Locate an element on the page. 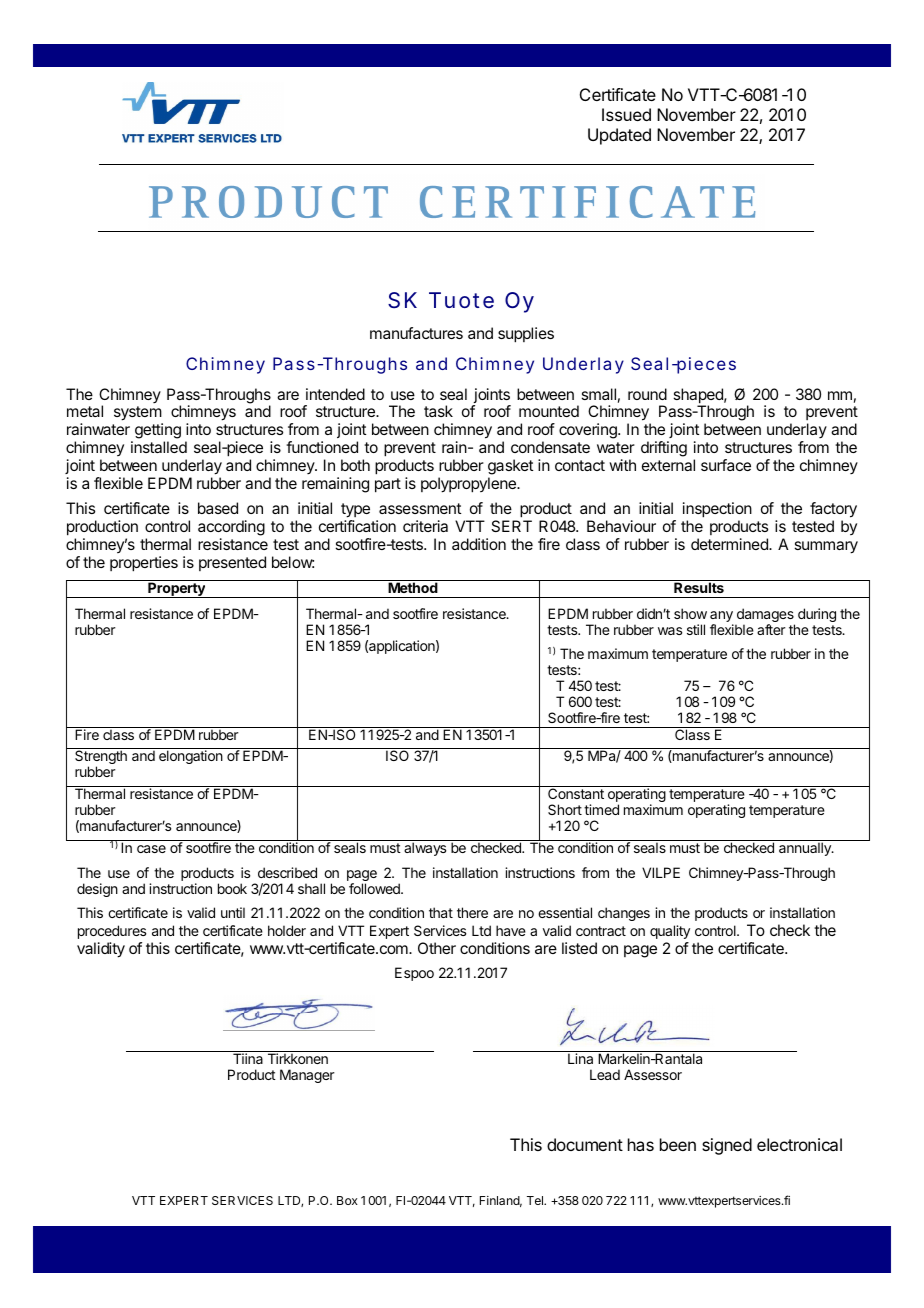 The height and width of the page is (1308, 924). after is located at coordinates (771, 629).
